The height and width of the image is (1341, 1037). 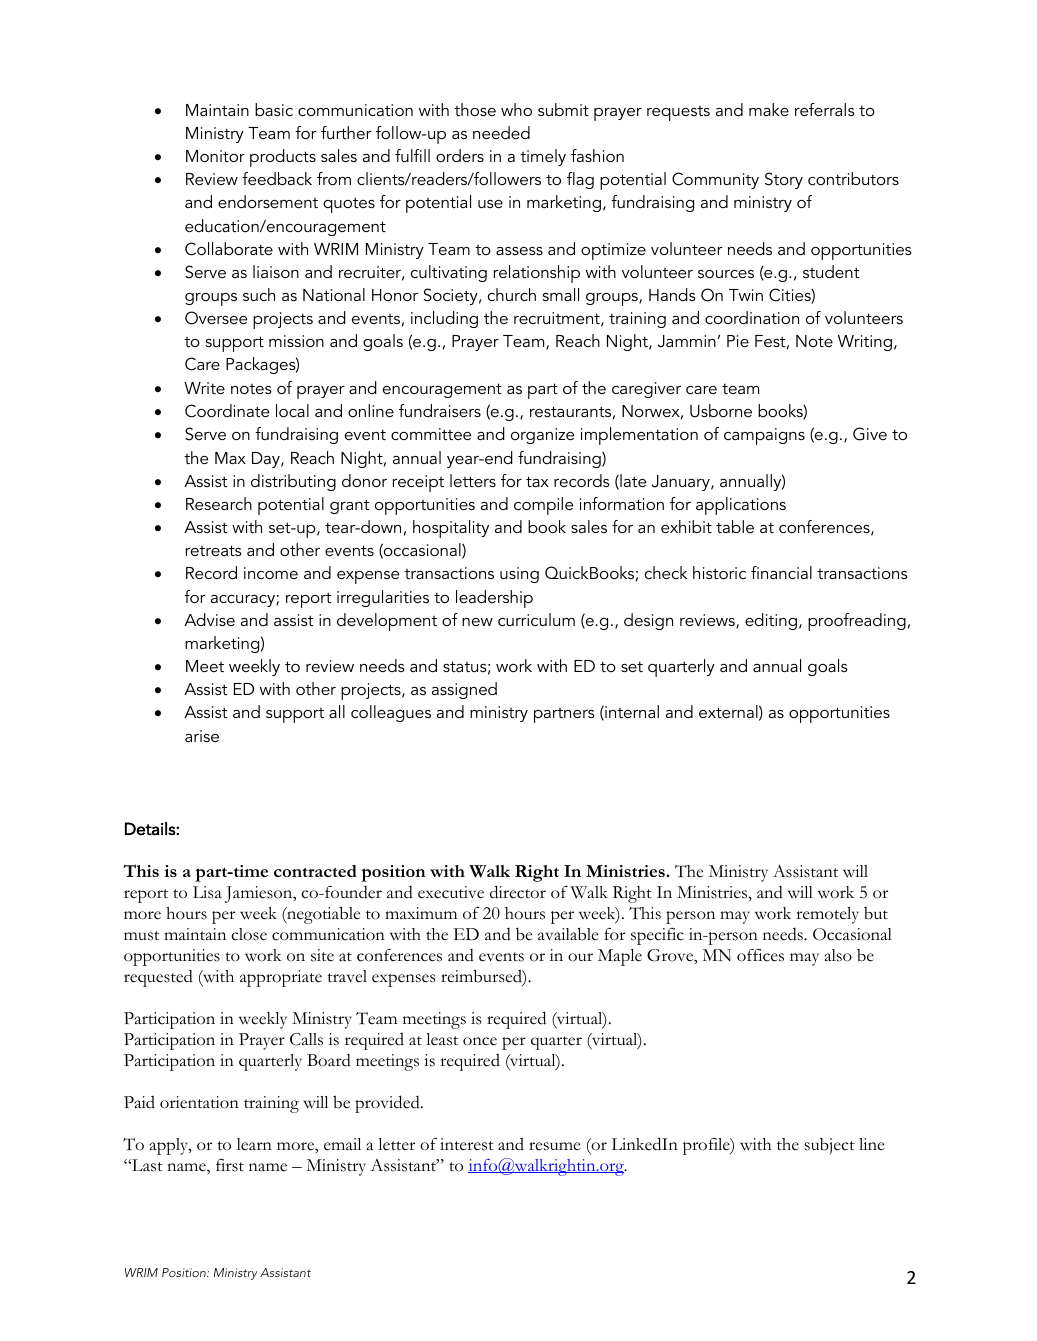 I want to click on interest, so click(x=467, y=1144).
